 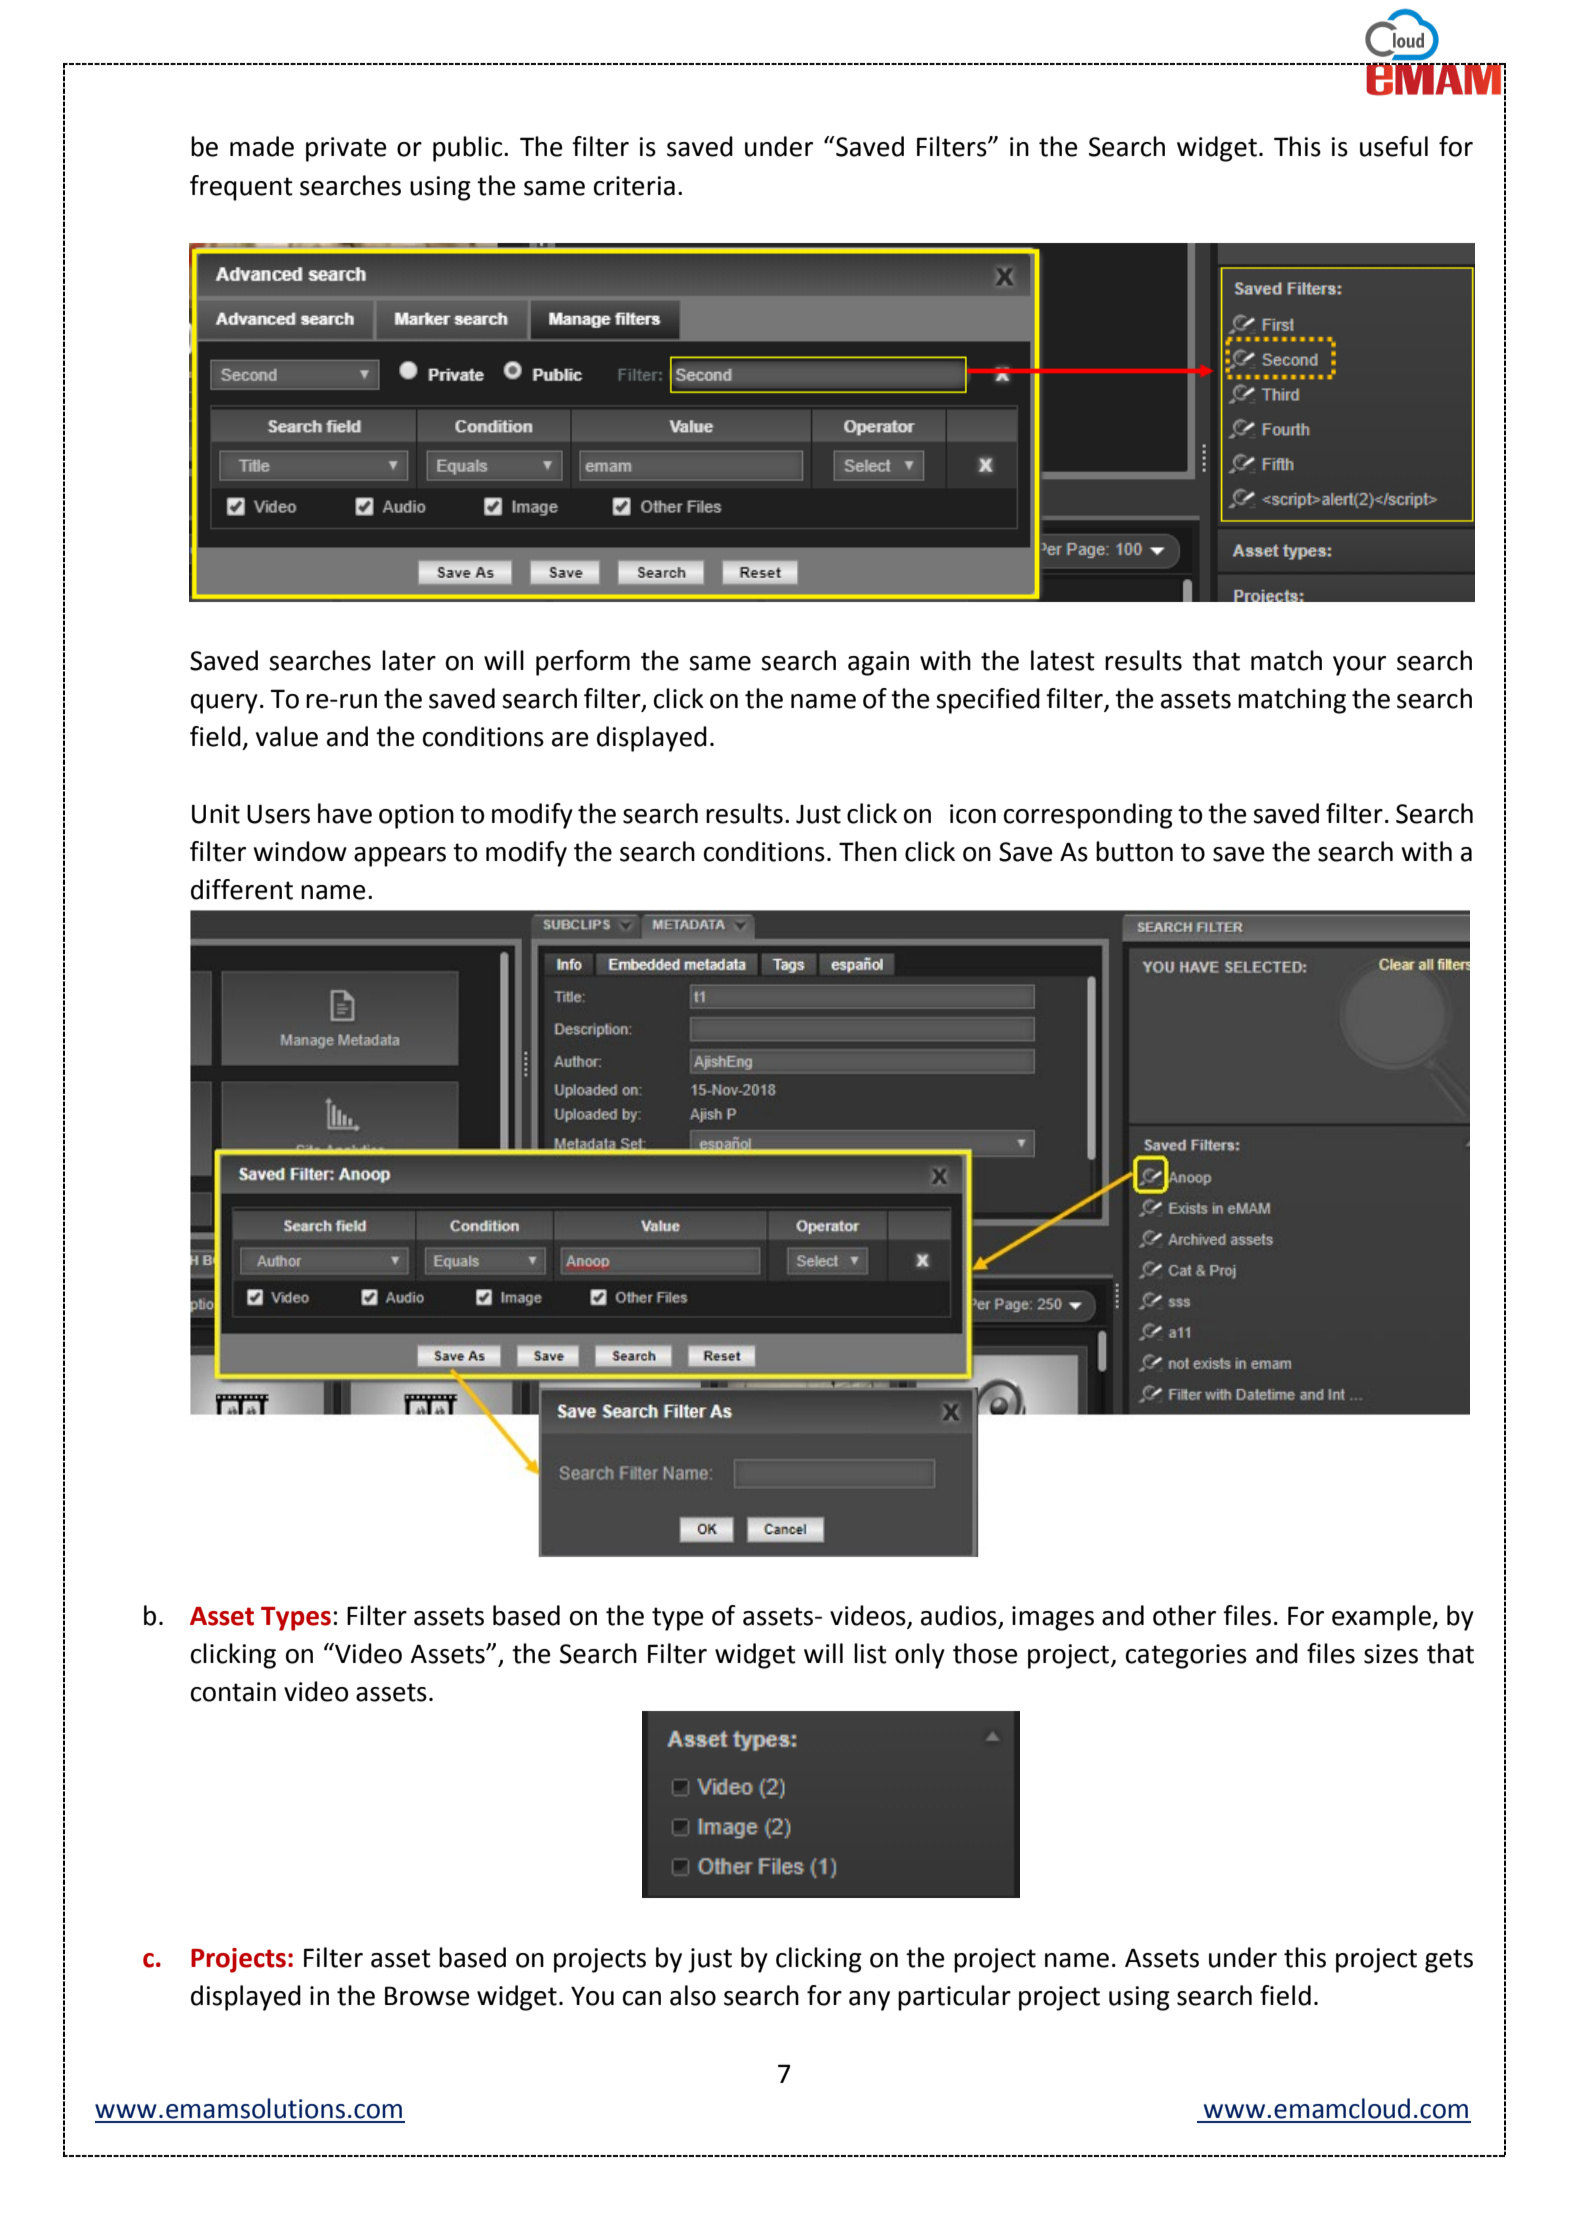 What do you see at coordinates (427, 1996) in the screenshot?
I see `Browse` at bounding box center [427, 1996].
